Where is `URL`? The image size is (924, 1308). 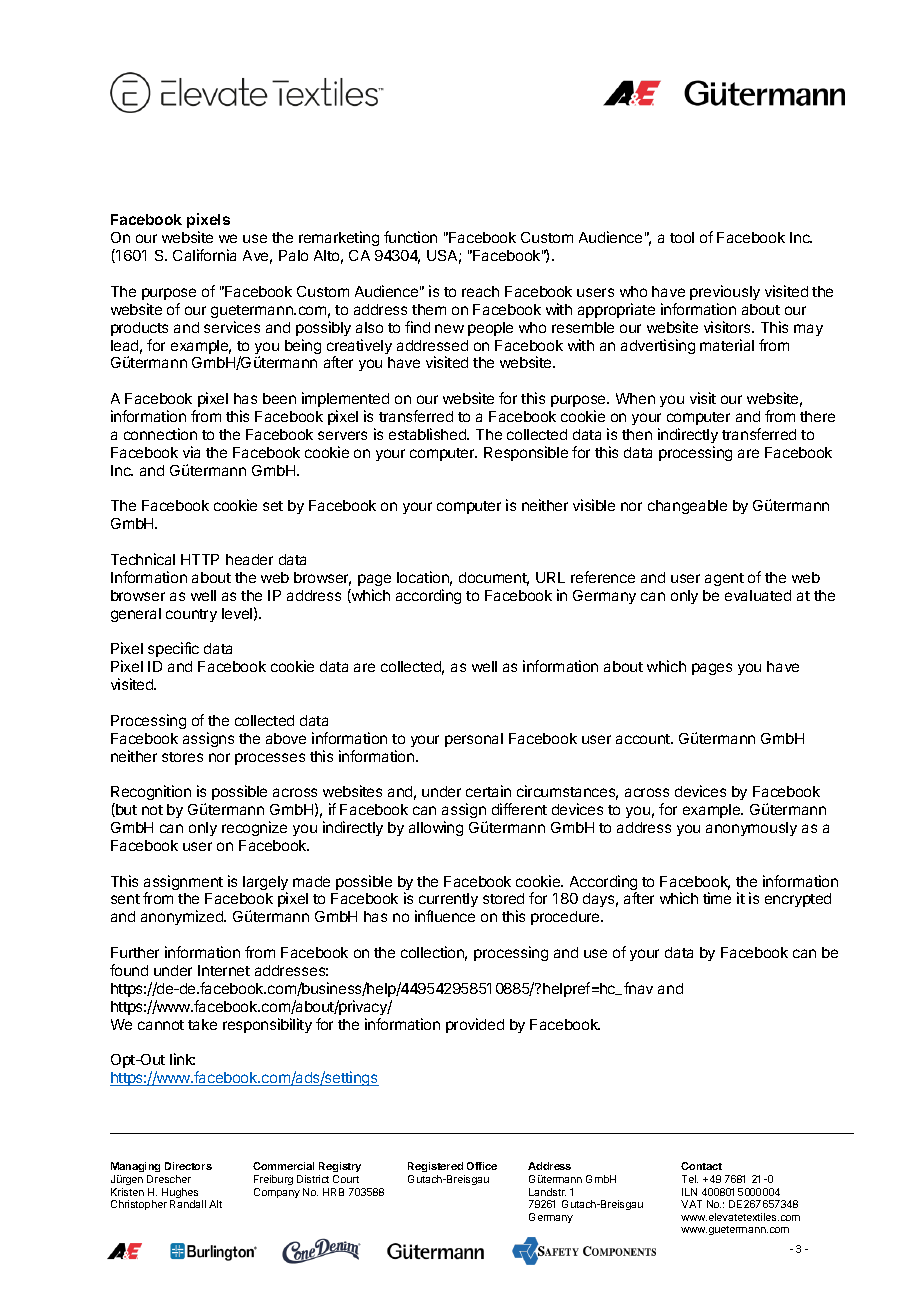 URL is located at coordinates (550, 577).
